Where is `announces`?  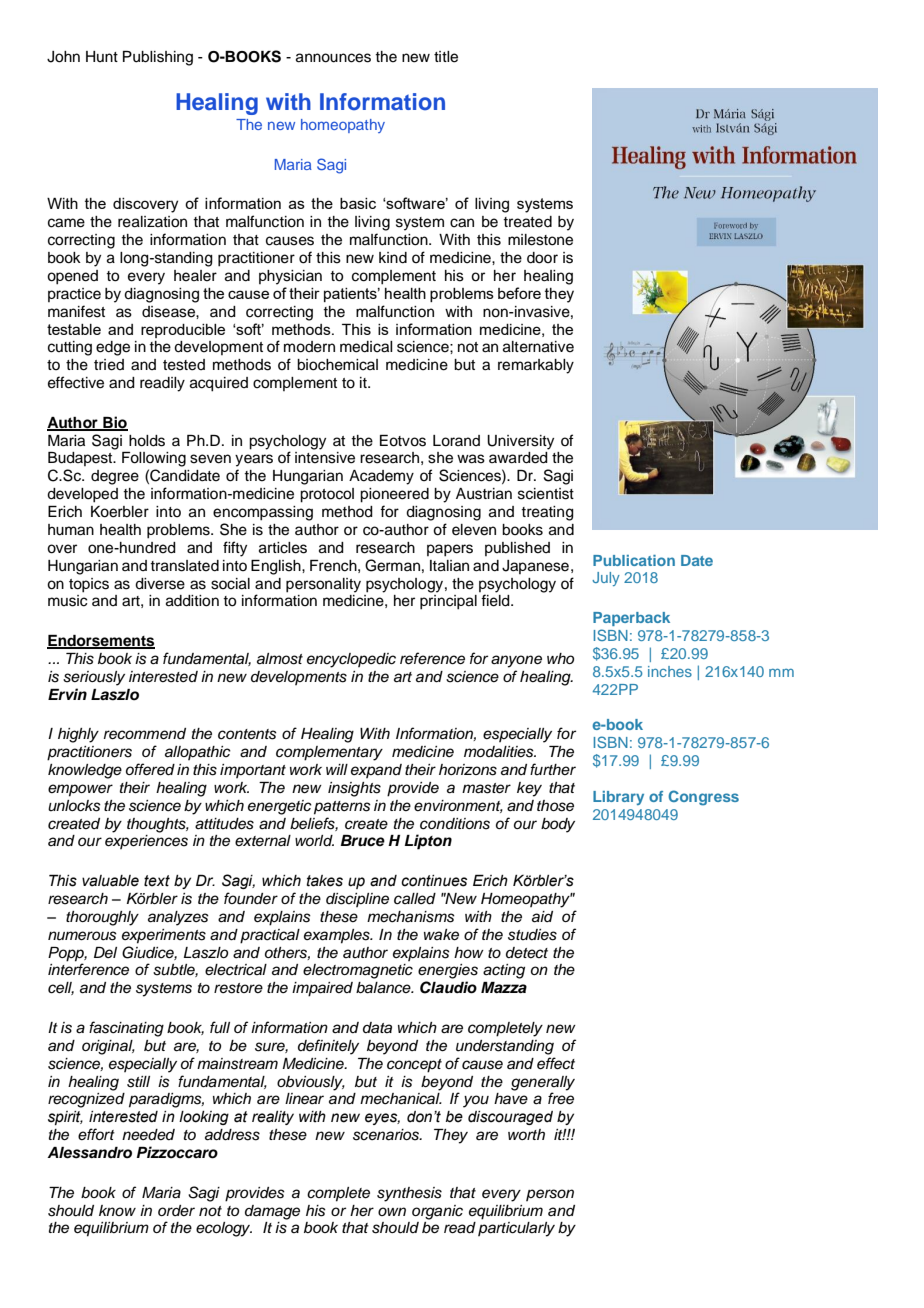
announces is located at coordinates (333, 58).
